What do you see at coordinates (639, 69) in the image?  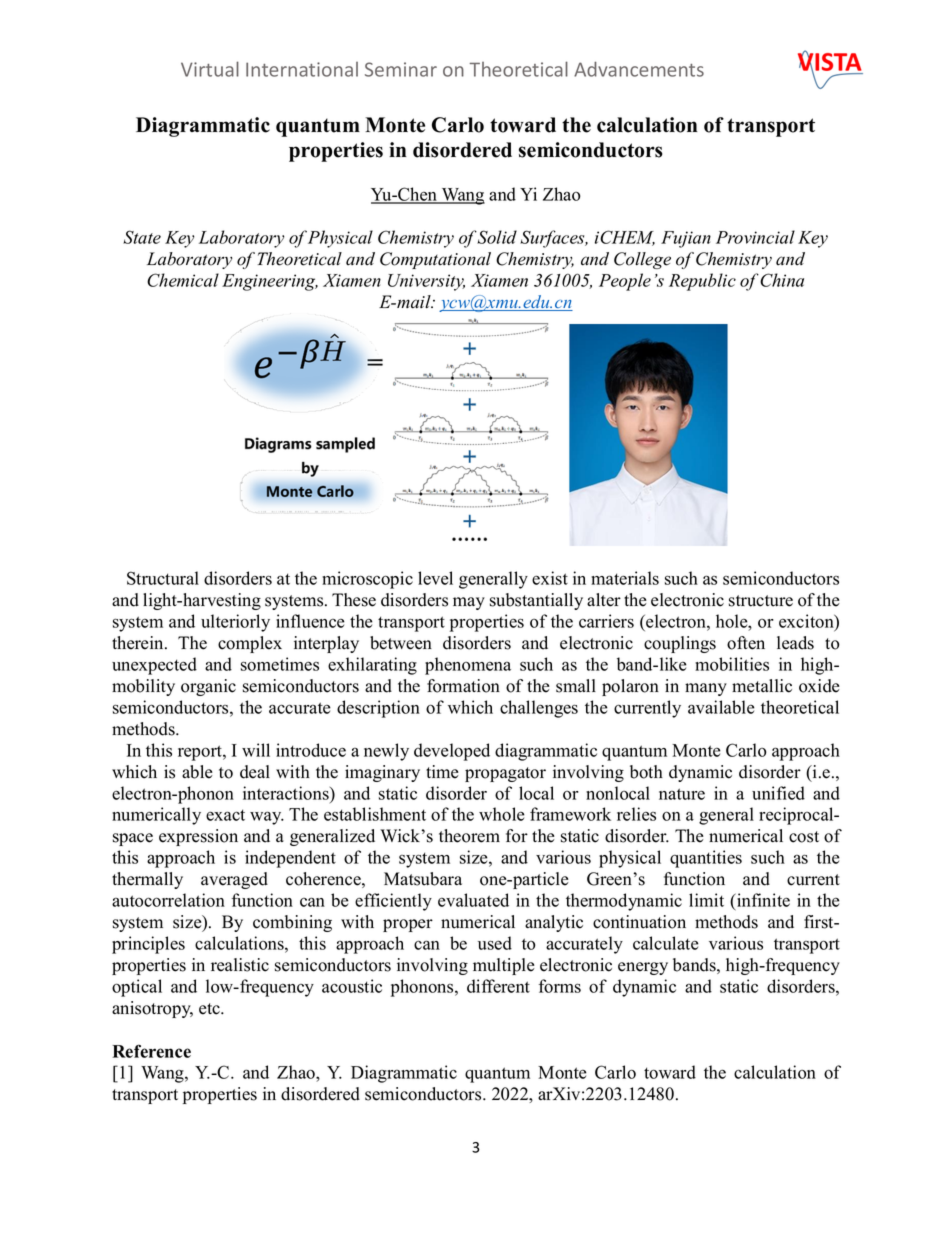 I see `Advancements` at bounding box center [639, 69].
